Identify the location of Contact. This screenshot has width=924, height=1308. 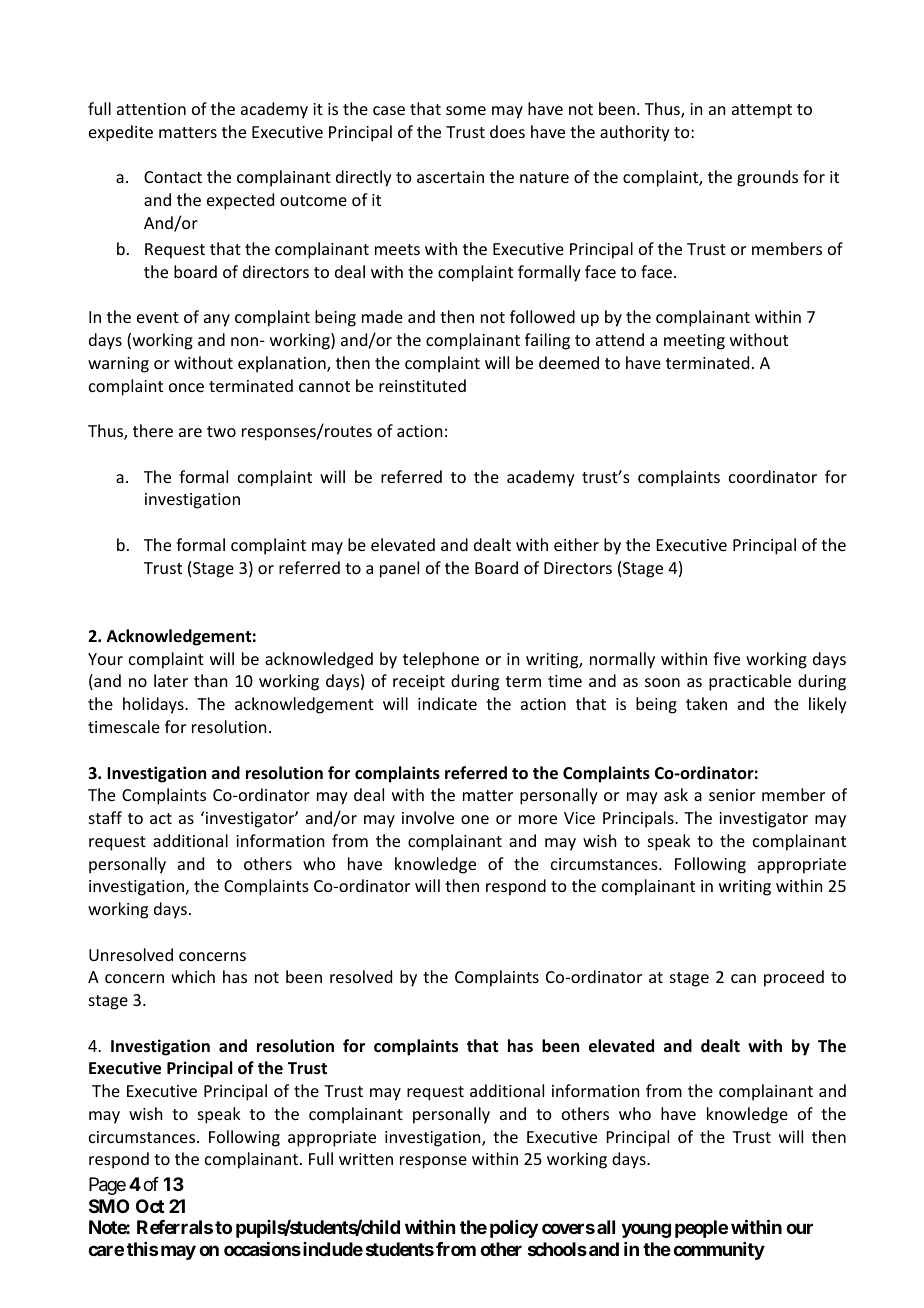
(173, 177).
